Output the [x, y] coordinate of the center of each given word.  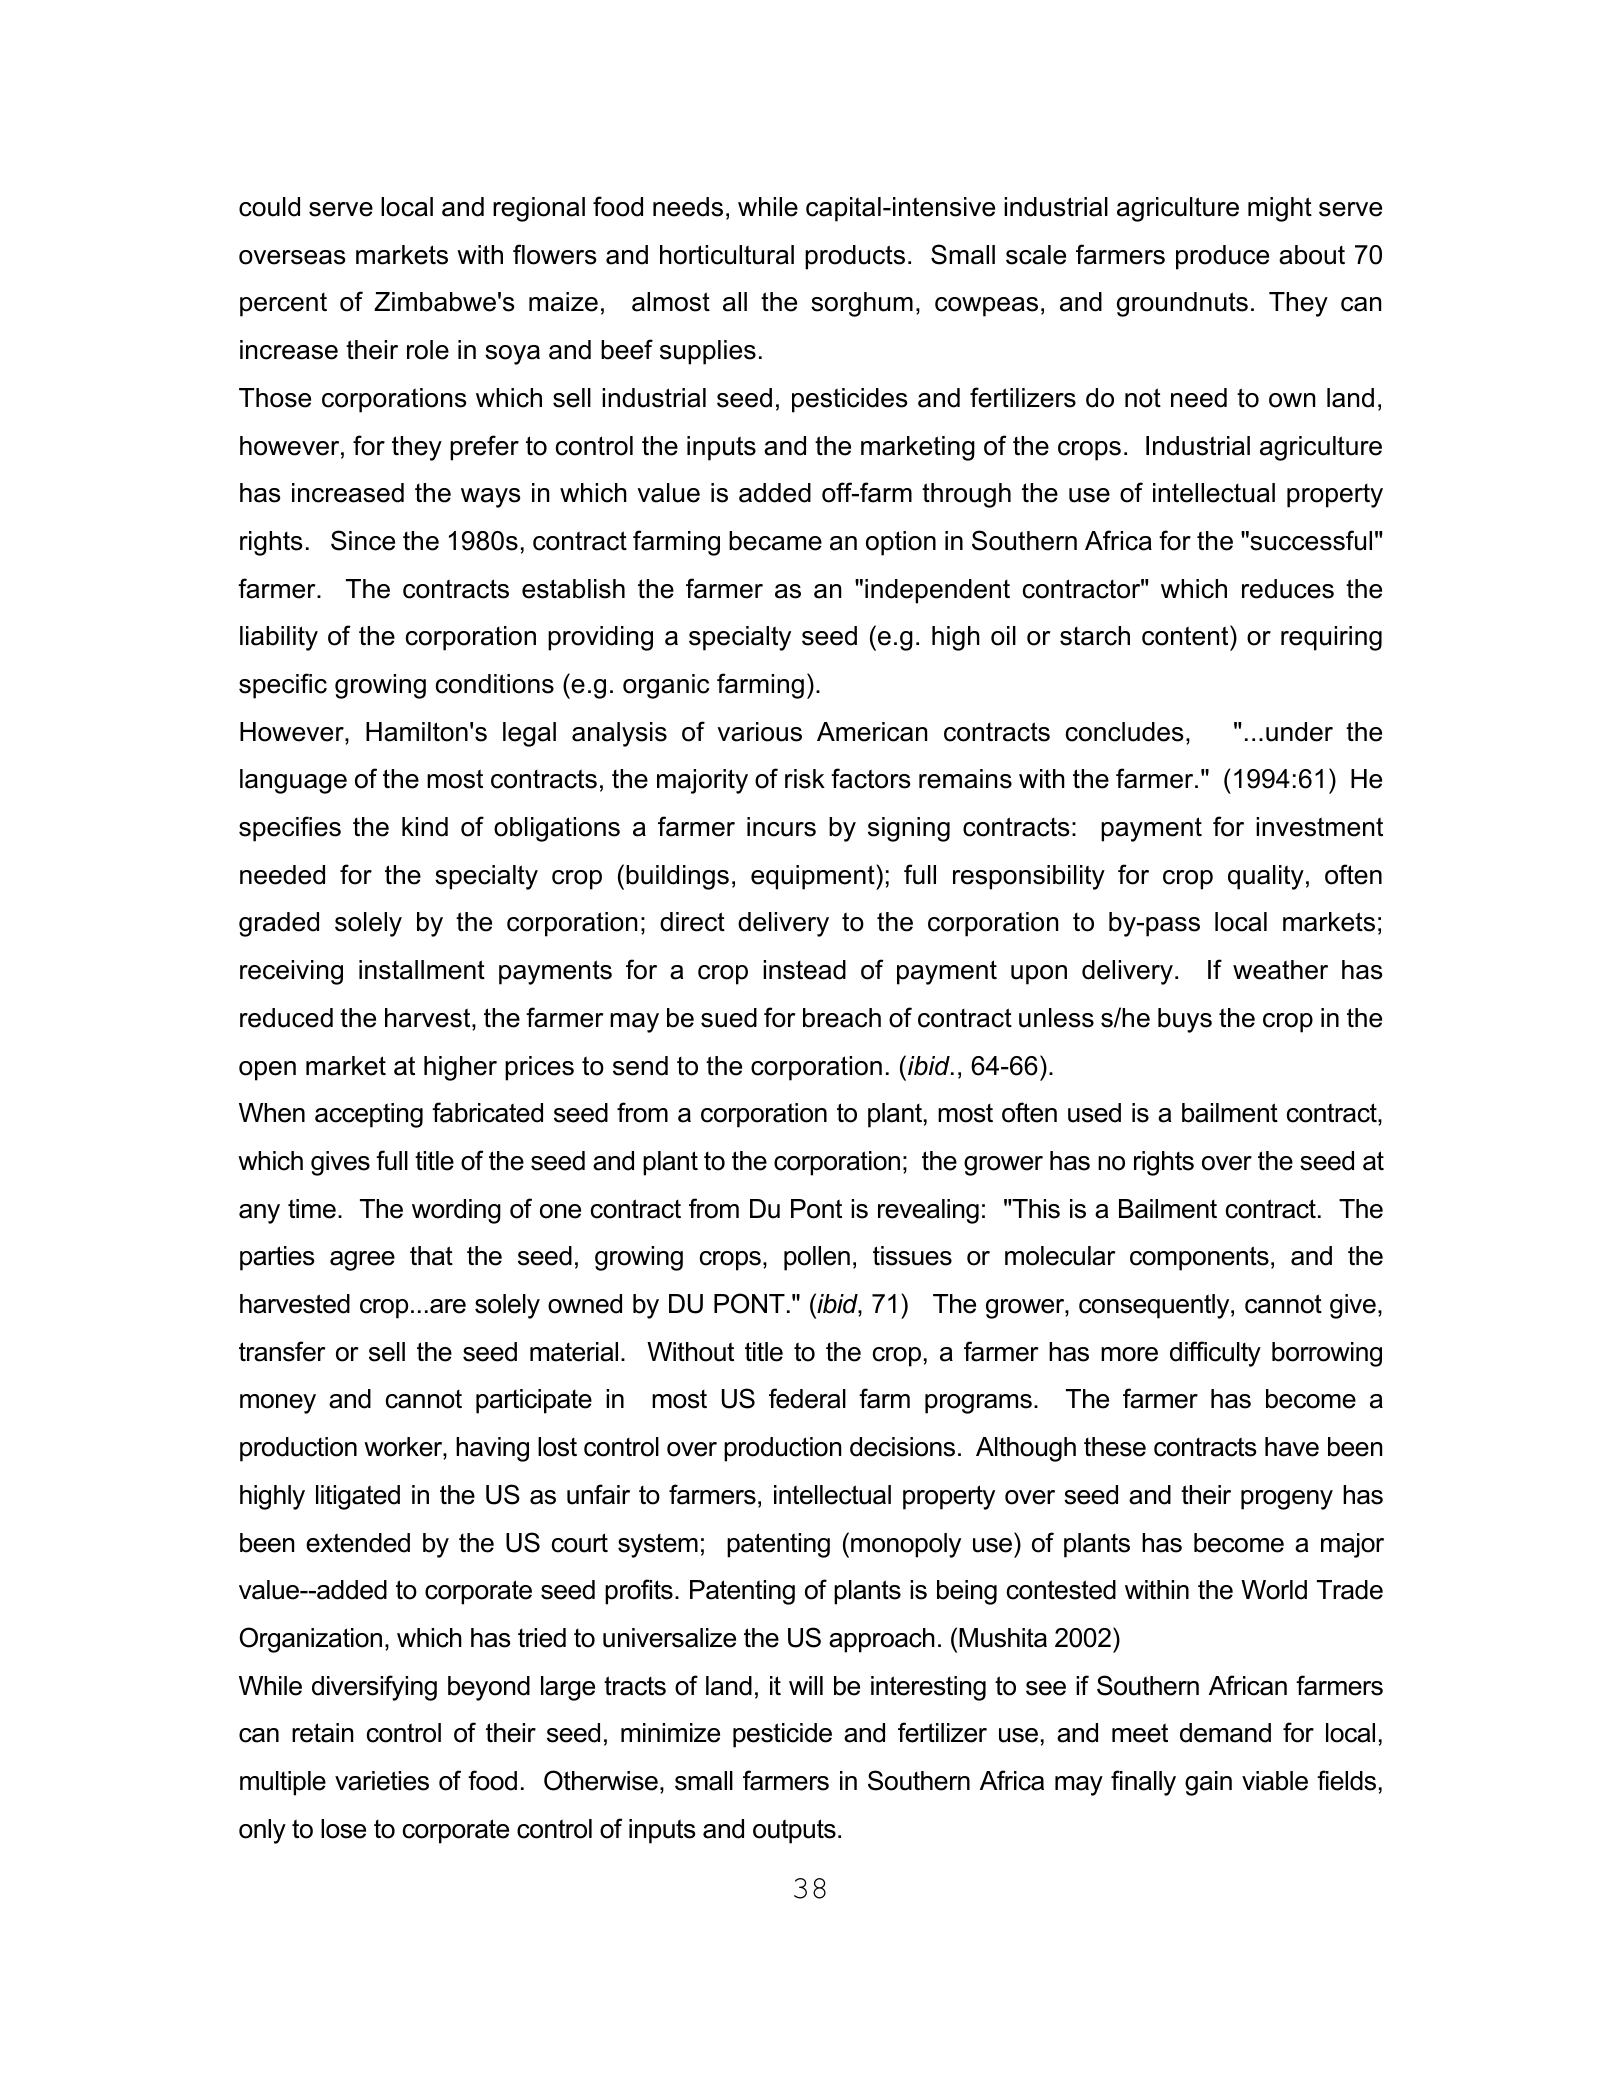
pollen [817, 1258]
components [1199, 1258]
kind [425, 827]
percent [283, 305]
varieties [382, 1781]
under [1299, 732]
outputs [794, 1831]
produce [1222, 257]
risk [805, 779]
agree [362, 1261]
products [855, 257]
